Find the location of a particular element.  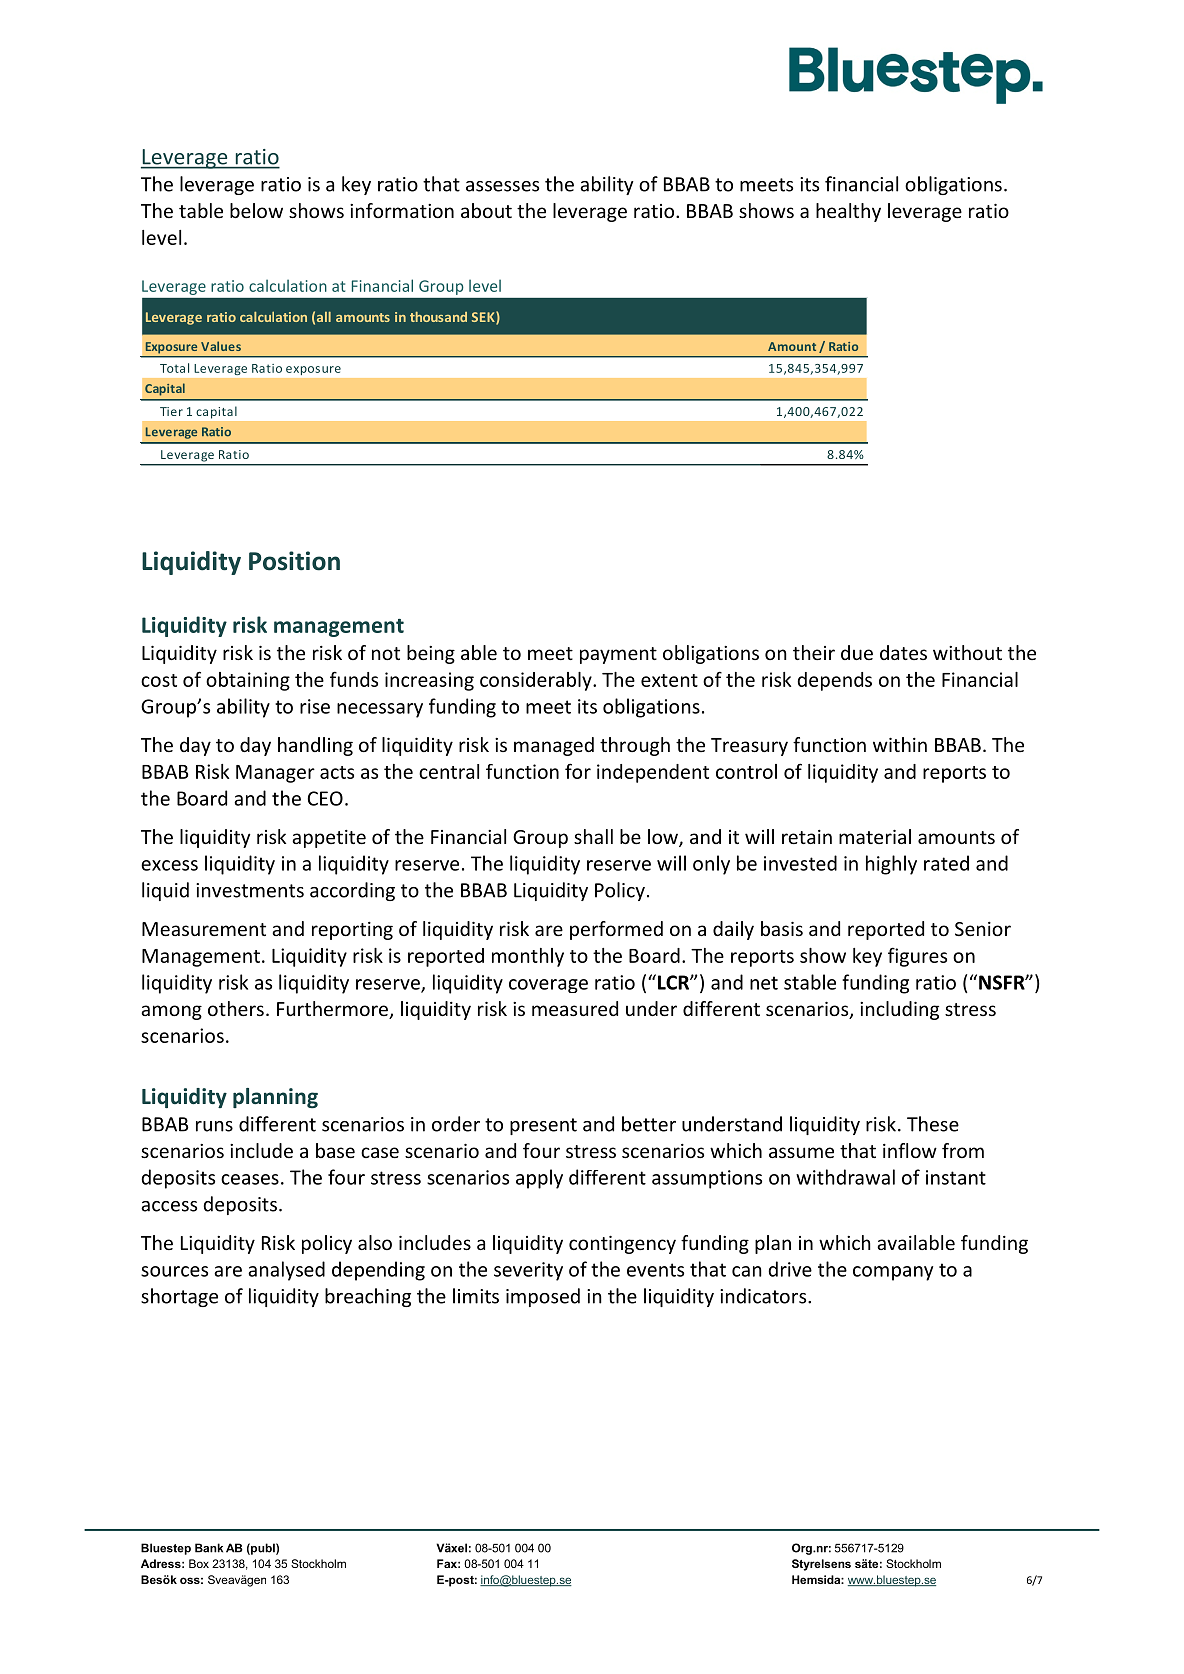

present is located at coordinates (543, 1126).
